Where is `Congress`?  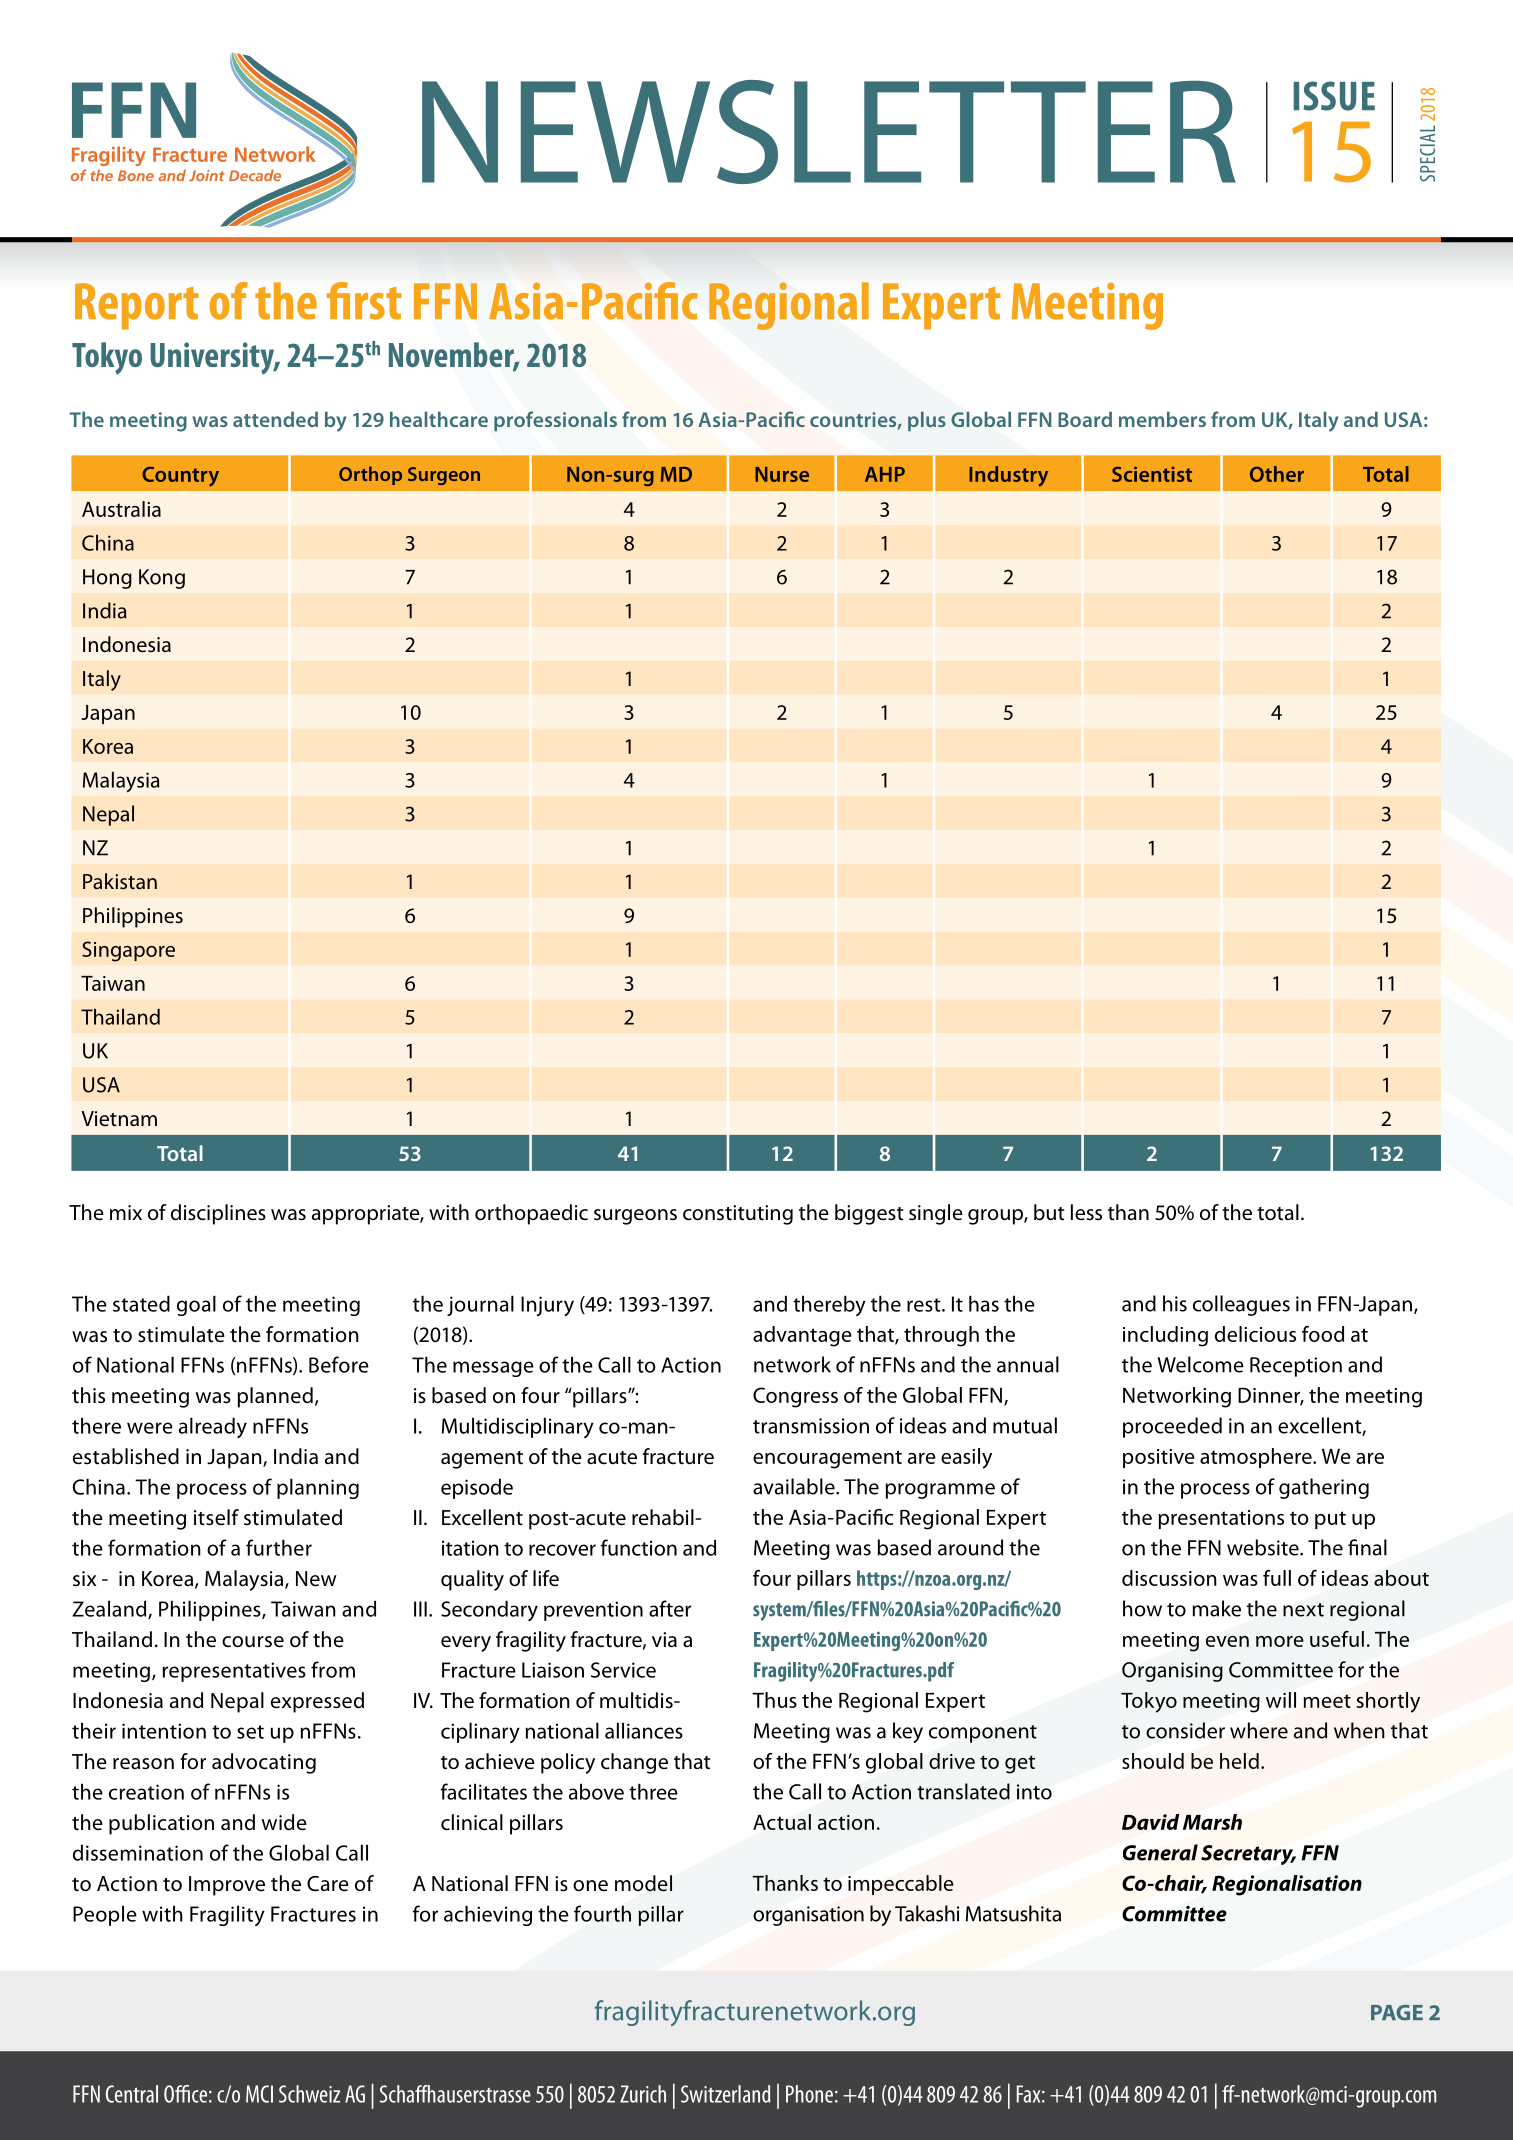 Congress is located at coordinates (795, 1397).
